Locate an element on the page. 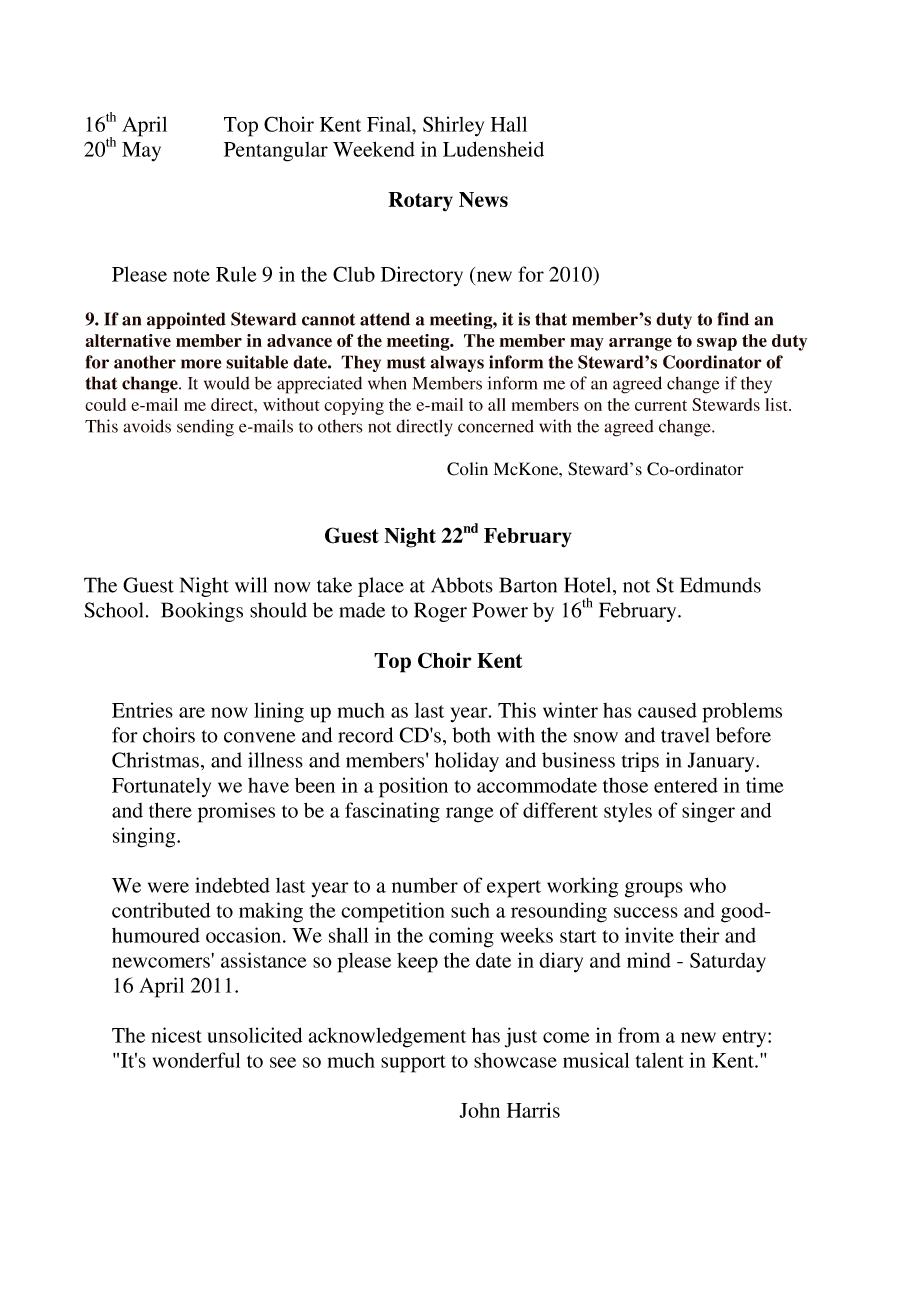 Image resolution: width=924 pixels, height=1308 pixels. wonderful is located at coordinates (196, 1060).
